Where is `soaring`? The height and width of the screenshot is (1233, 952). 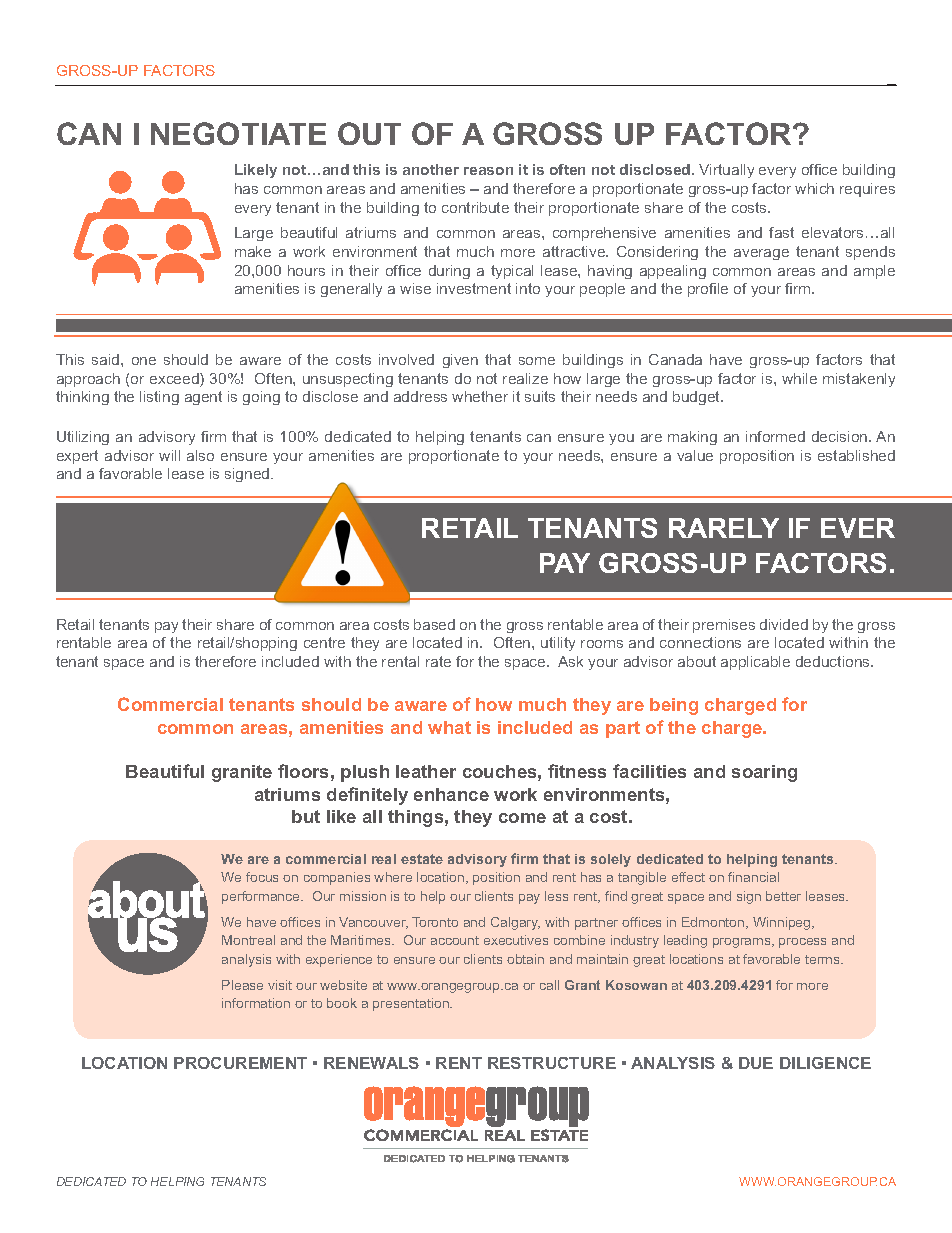
soaring is located at coordinates (764, 773).
